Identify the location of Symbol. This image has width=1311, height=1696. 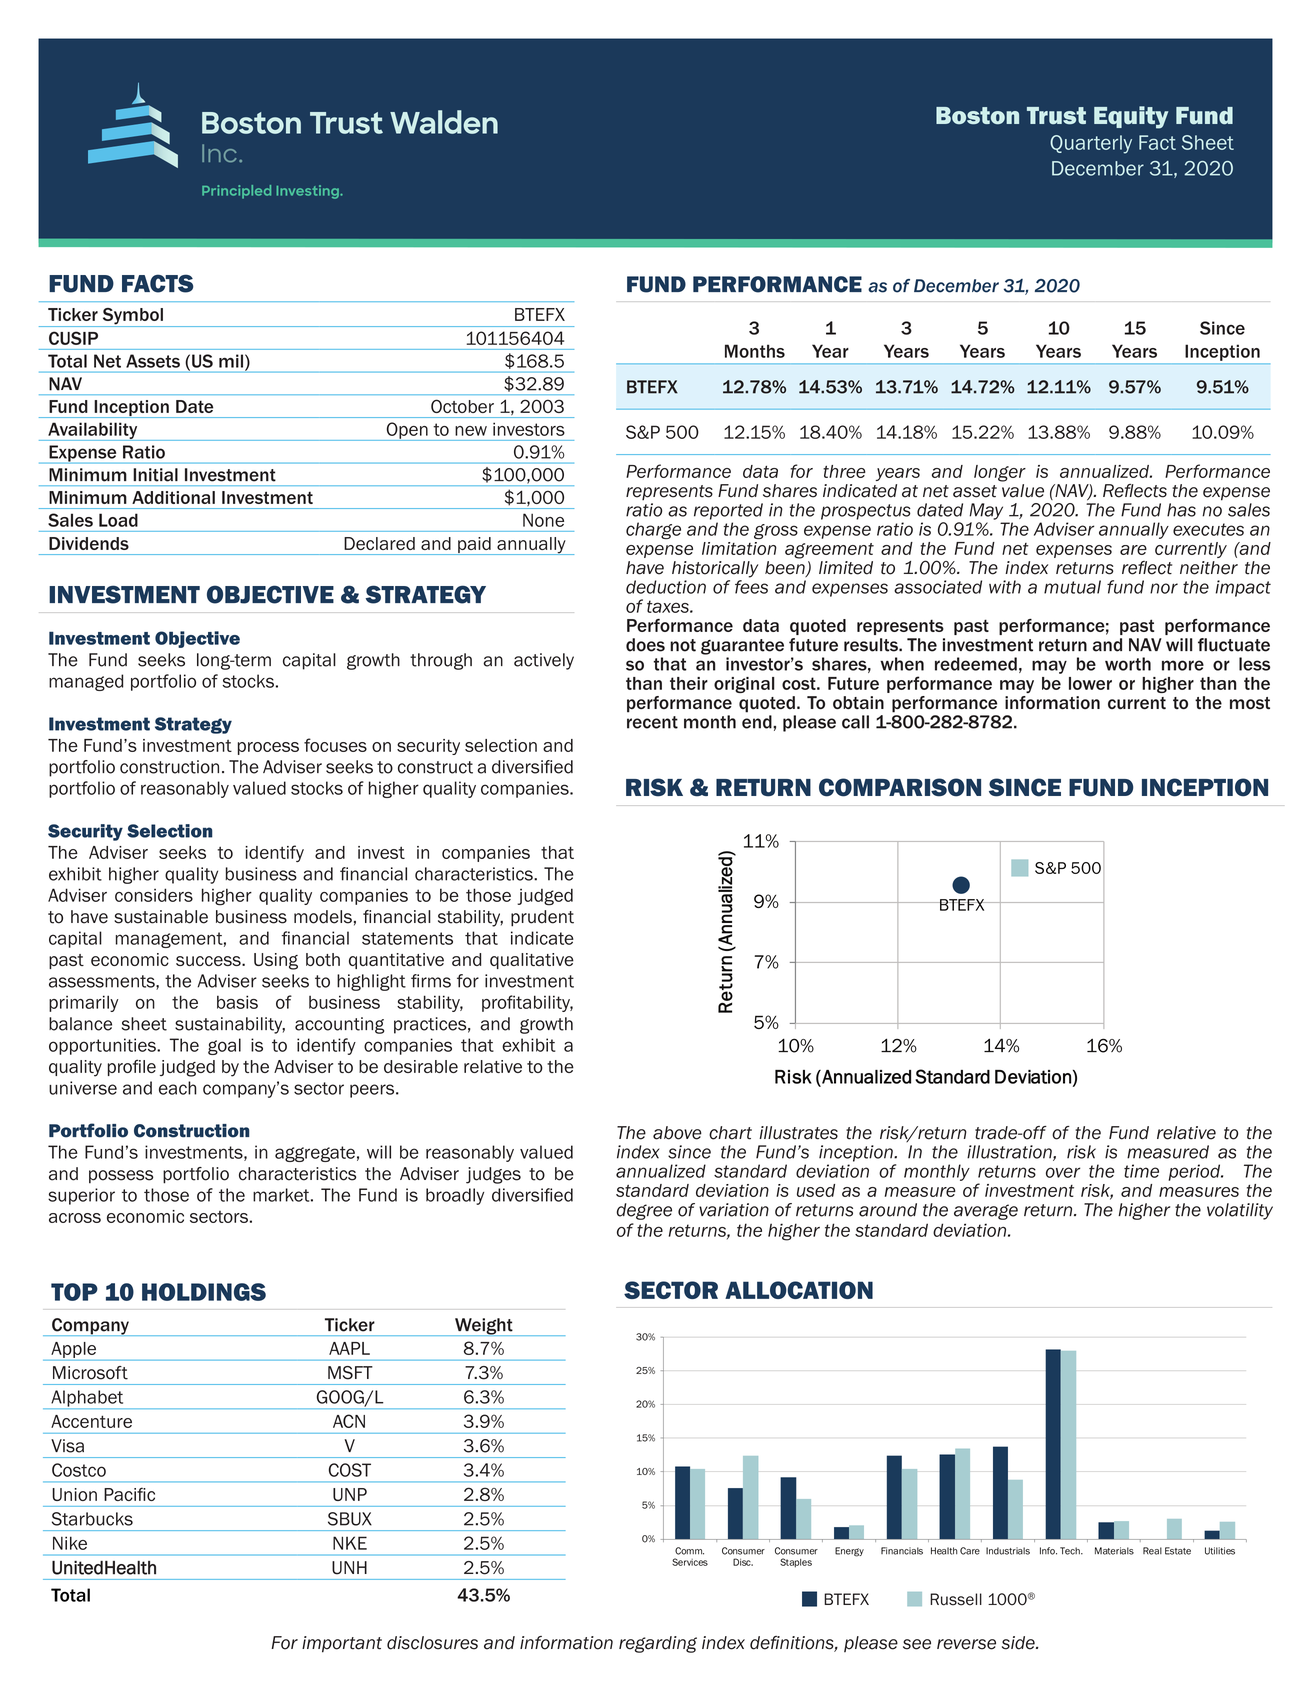
(132, 317).
